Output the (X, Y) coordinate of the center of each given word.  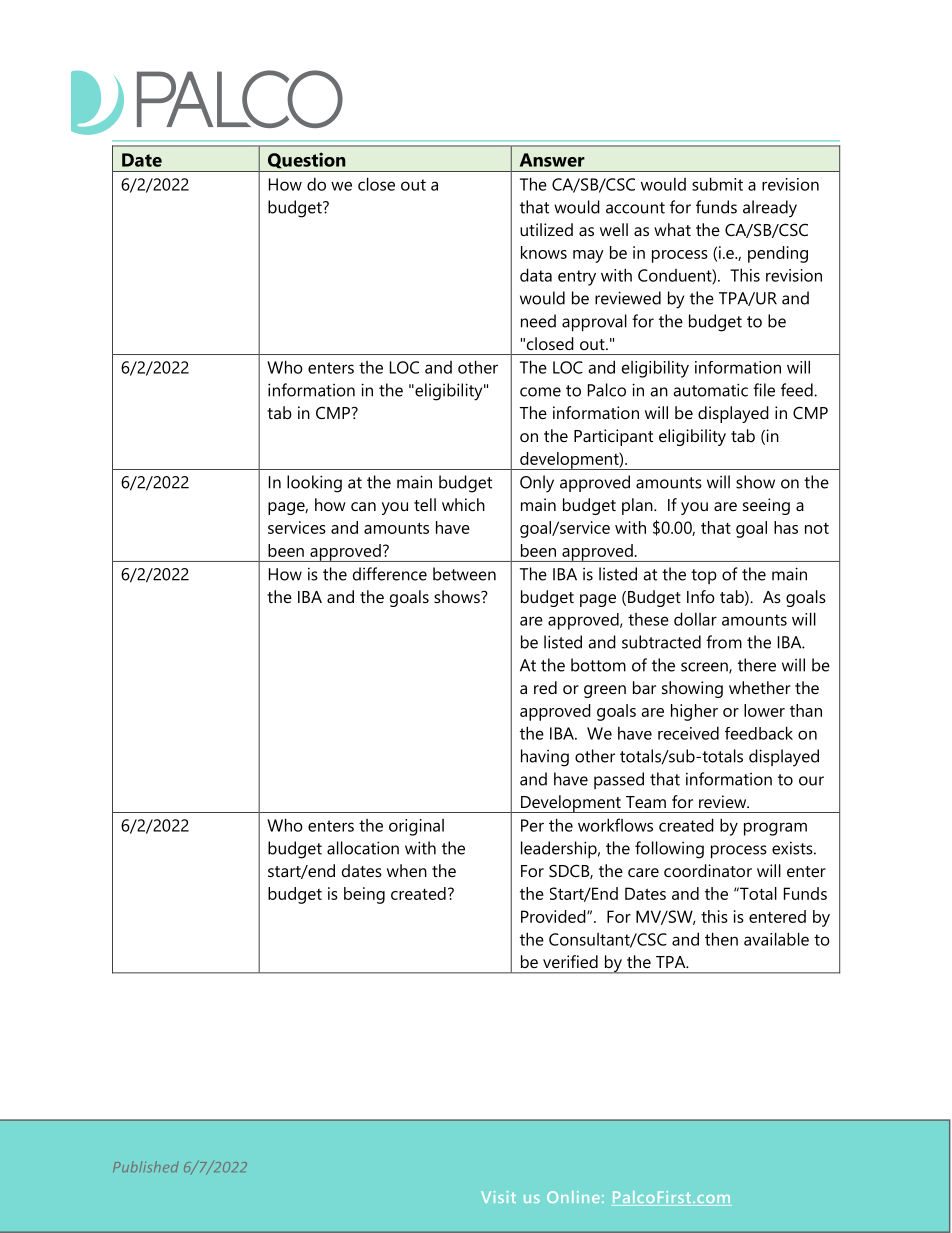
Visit (498, 1197)
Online (573, 1197)
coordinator (708, 870)
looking (314, 484)
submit (717, 184)
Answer (552, 160)
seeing (766, 506)
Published (146, 1166)
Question (307, 160)
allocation (363, 848)
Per (532, 825)
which (463, 504)
